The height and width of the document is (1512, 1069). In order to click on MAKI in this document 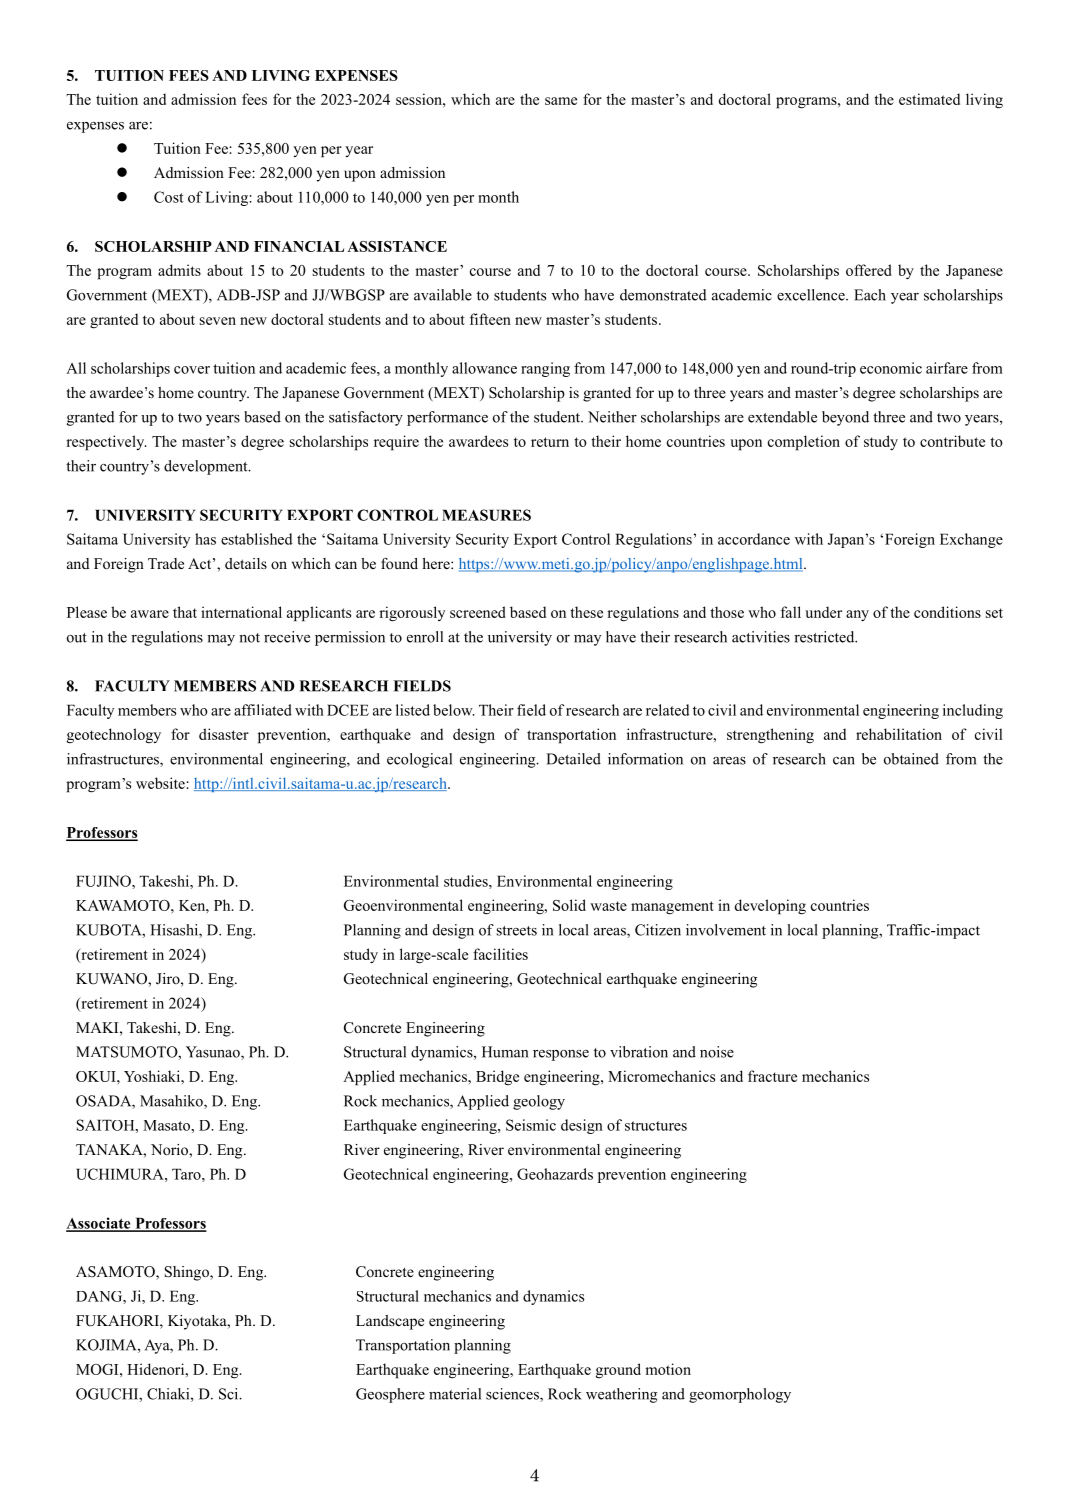, I will do `click(98, 1027)`.
